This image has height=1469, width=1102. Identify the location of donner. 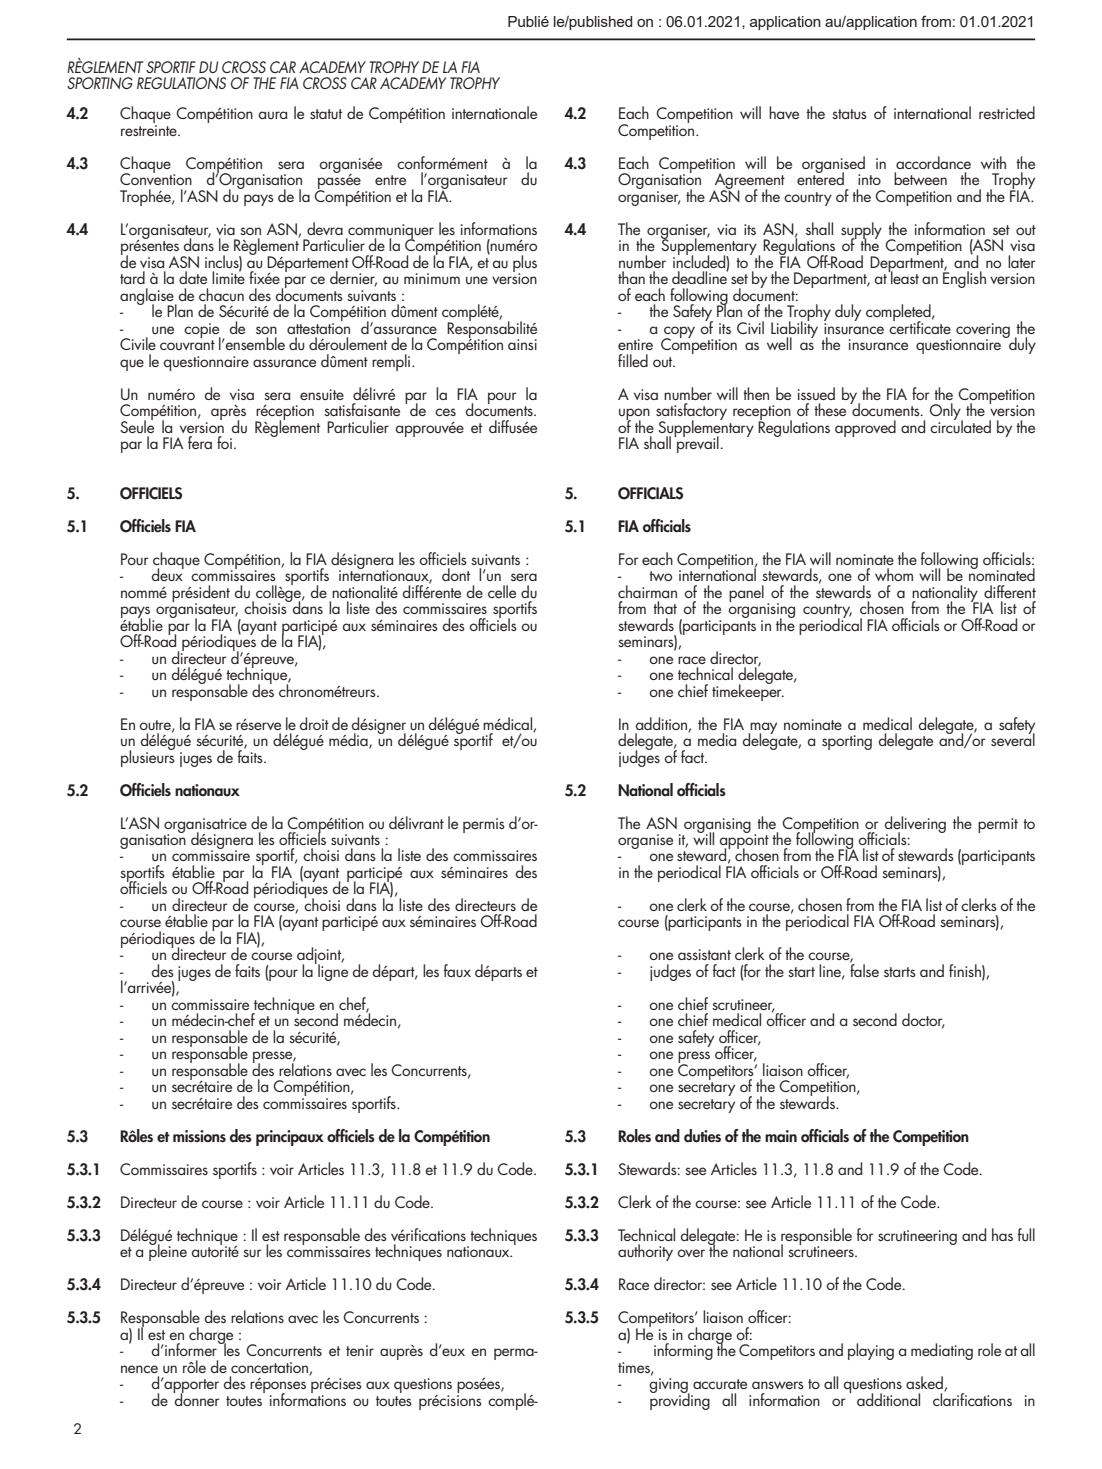
(196, 1398).
